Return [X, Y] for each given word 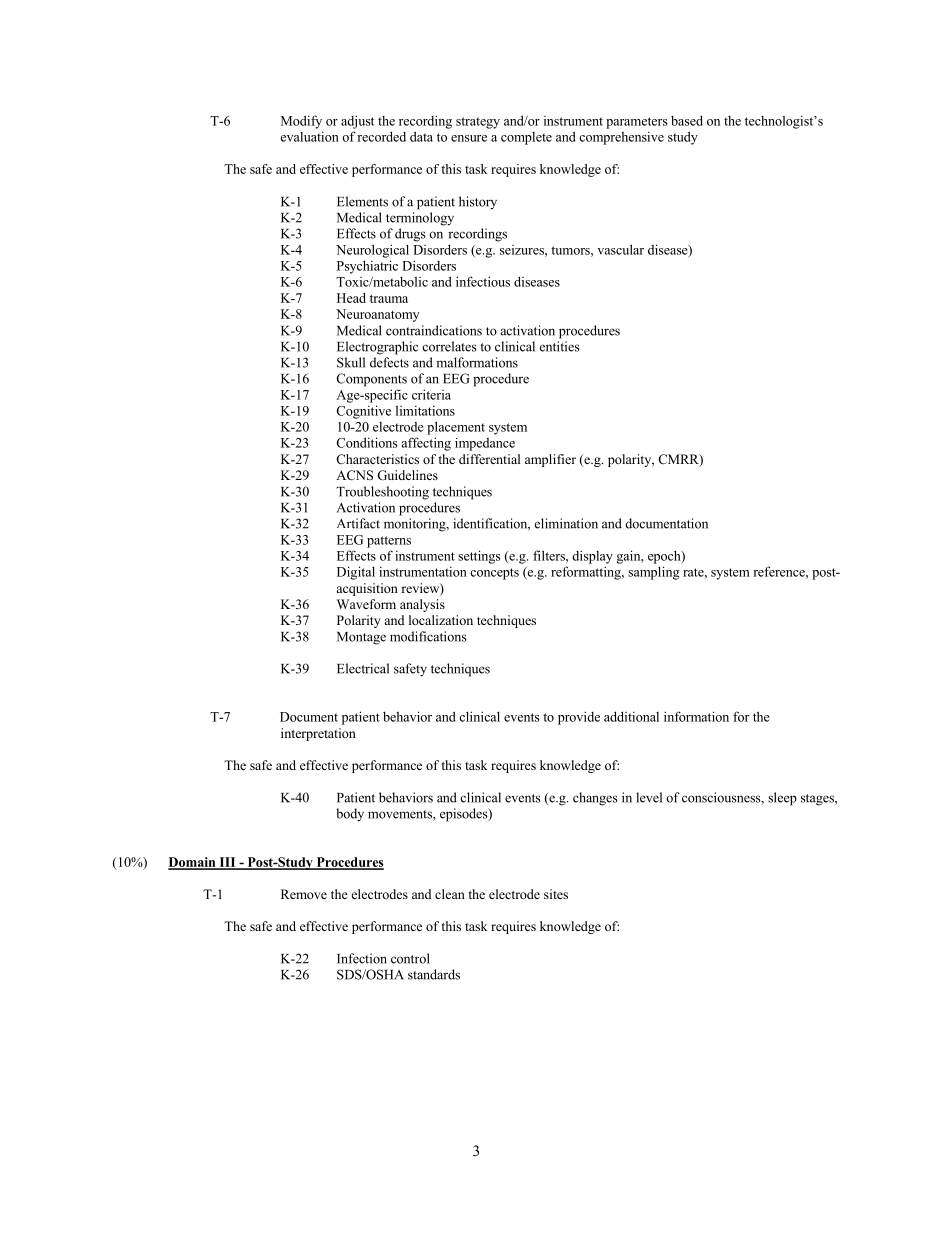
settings [479, 557]
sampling [653, 573]
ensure [469, 138]
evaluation [310, 136]
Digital [356, 573]
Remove [304, 894]
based [687, 120]
